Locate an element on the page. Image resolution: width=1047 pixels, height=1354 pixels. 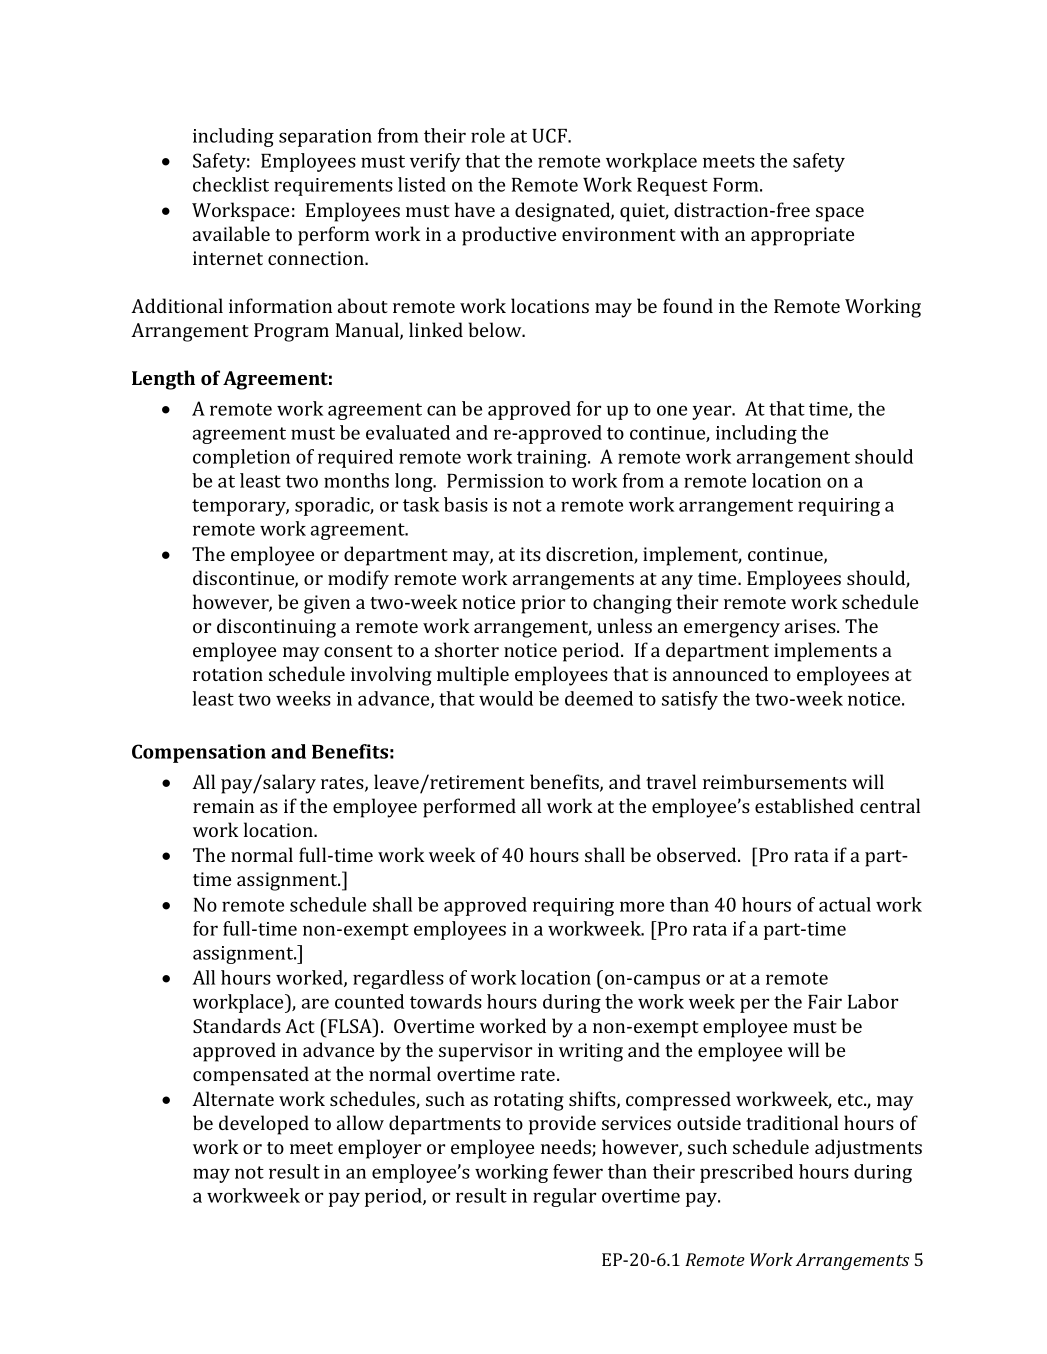
checklist is located at coordinates (231, 184).
